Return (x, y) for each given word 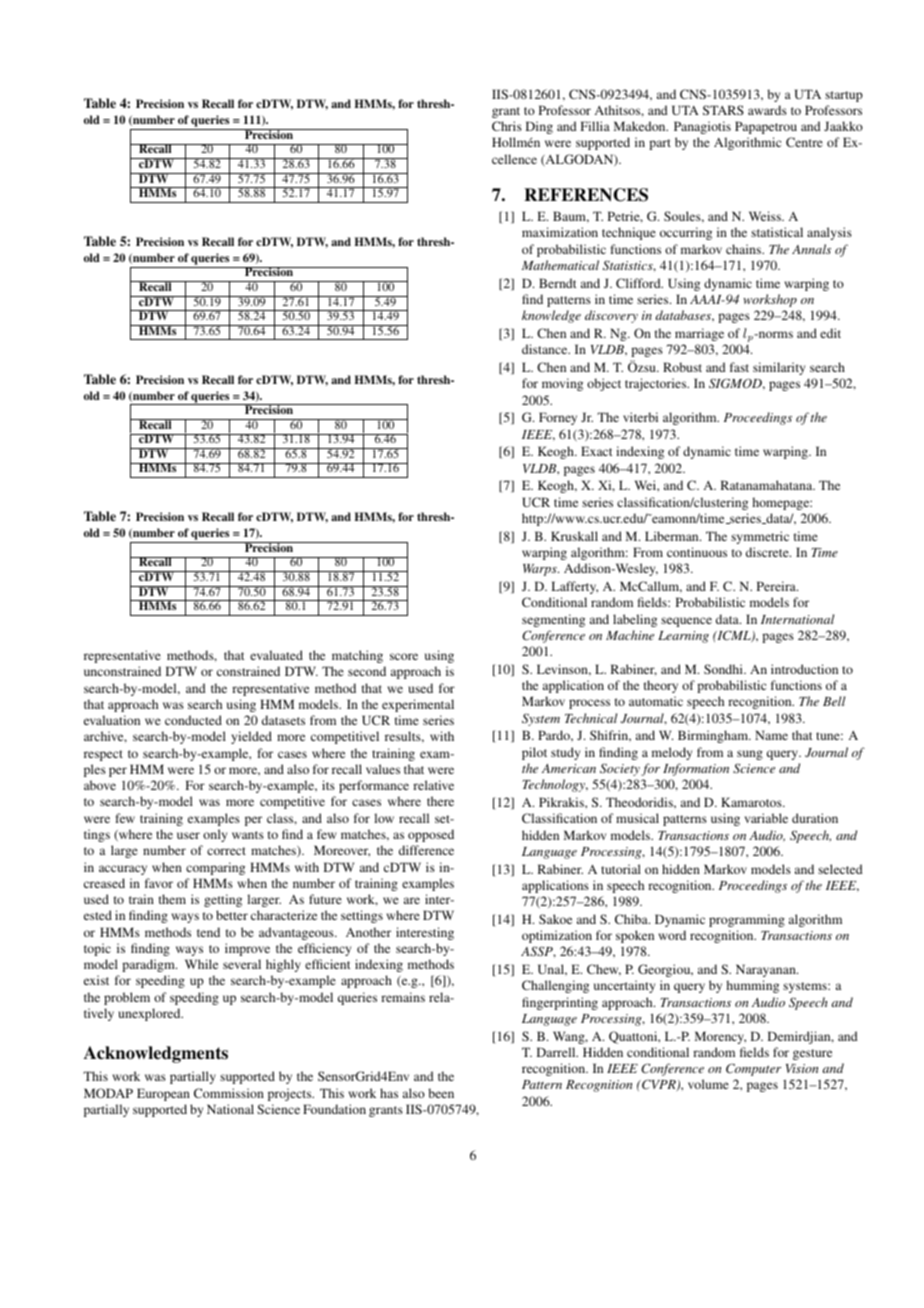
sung (750, 755)
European (163, 1094)
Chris (507, 126)
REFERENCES (586, 195)
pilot (534, 753)
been (441, 1093)
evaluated (276, 655)
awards (767, 110)
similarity (779, 368)
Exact (597, 451)
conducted (193, 720)
